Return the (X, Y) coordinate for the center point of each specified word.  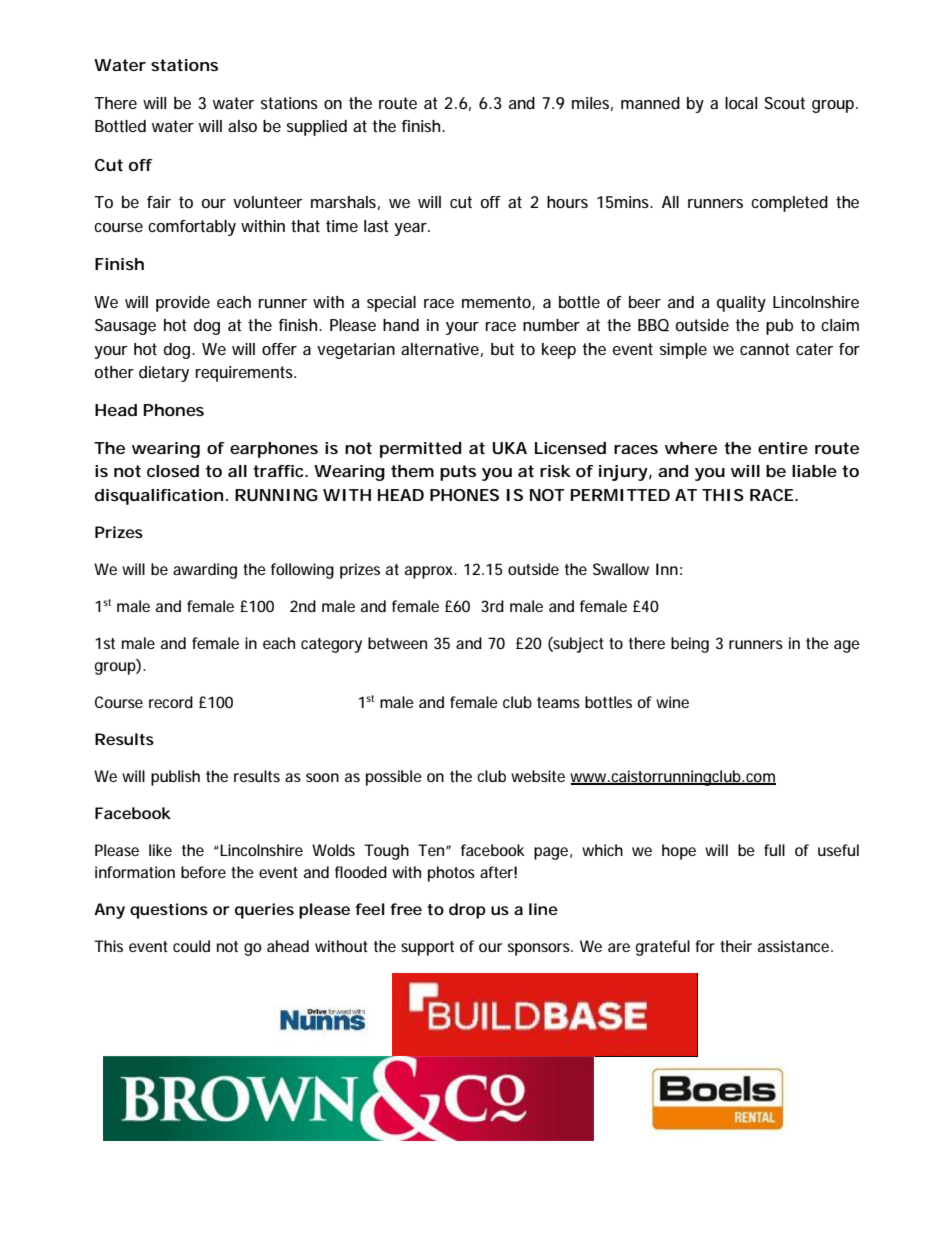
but (502, 349)
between (397, 643)
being (690, 645)
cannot (765, 349)
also (242, 126)
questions (169, 911)
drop (467, 911)
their (736, 946)
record (171, 702)
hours (567, 202)
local (741, 103)
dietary (164, 374)
